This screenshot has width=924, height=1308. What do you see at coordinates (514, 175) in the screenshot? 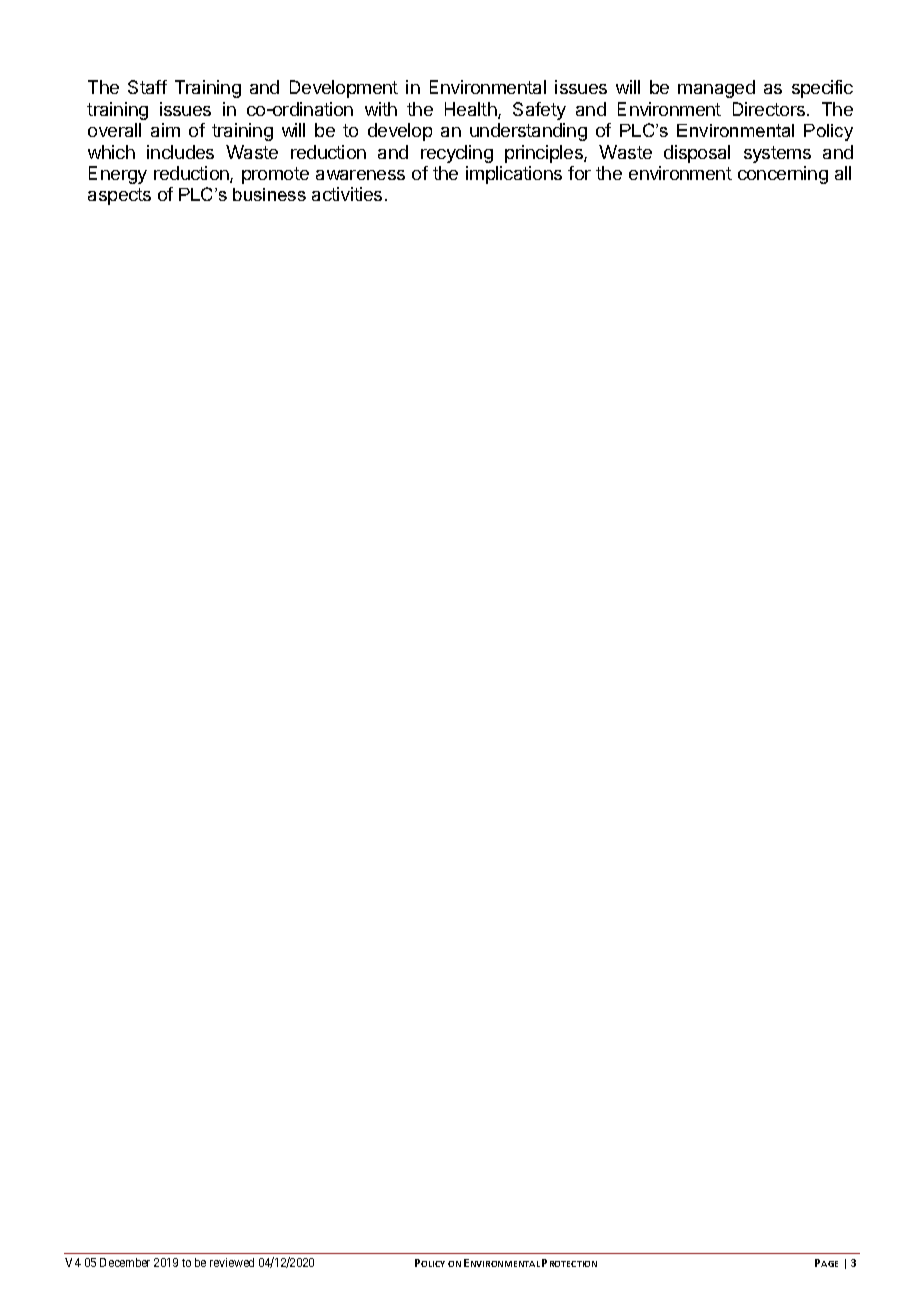
I see `implications` at bounding box center [514, 175].
